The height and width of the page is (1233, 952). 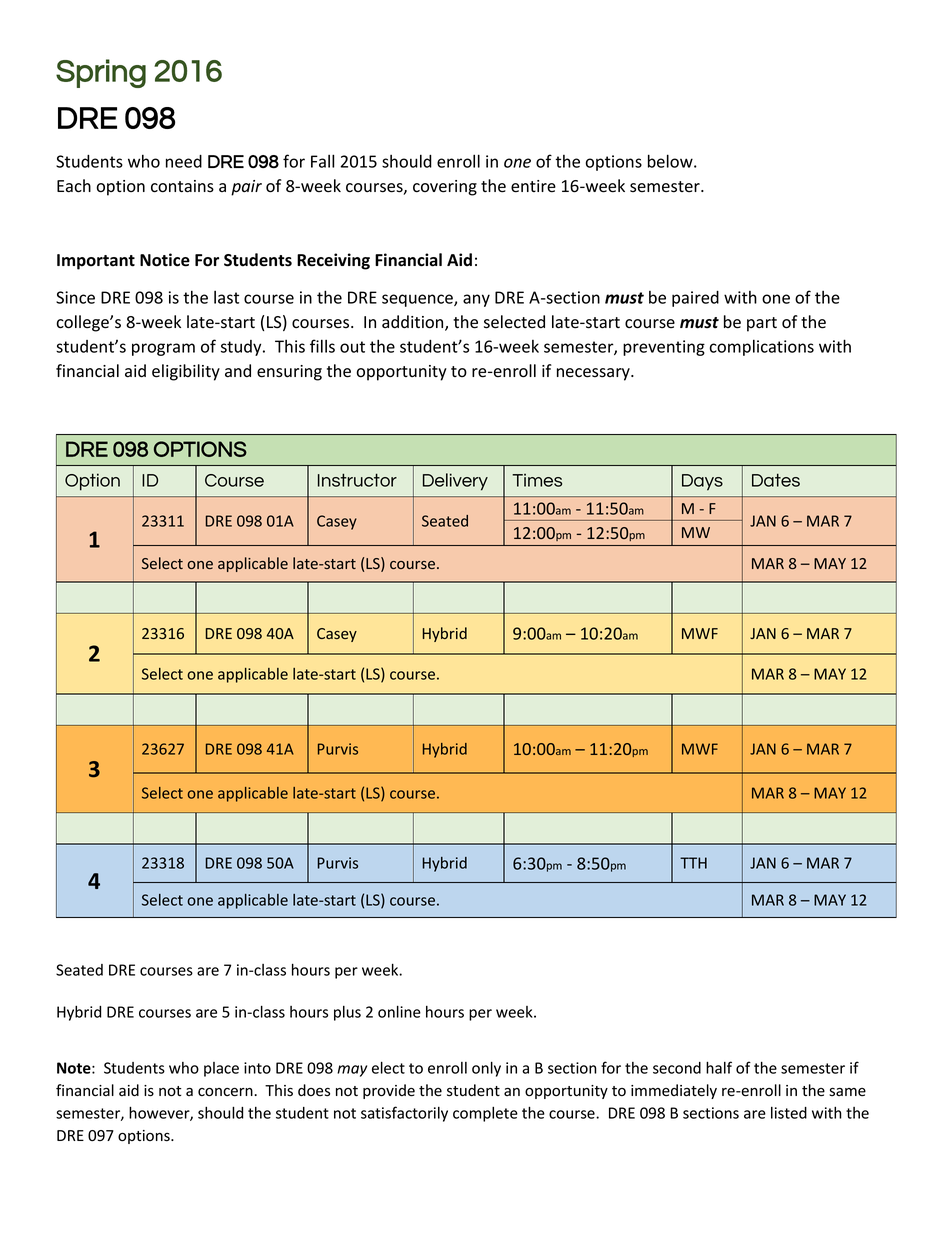 What do you see at coordinates (101, 73) in the page?
I see `Spring` at bounding box center [101, 73].
